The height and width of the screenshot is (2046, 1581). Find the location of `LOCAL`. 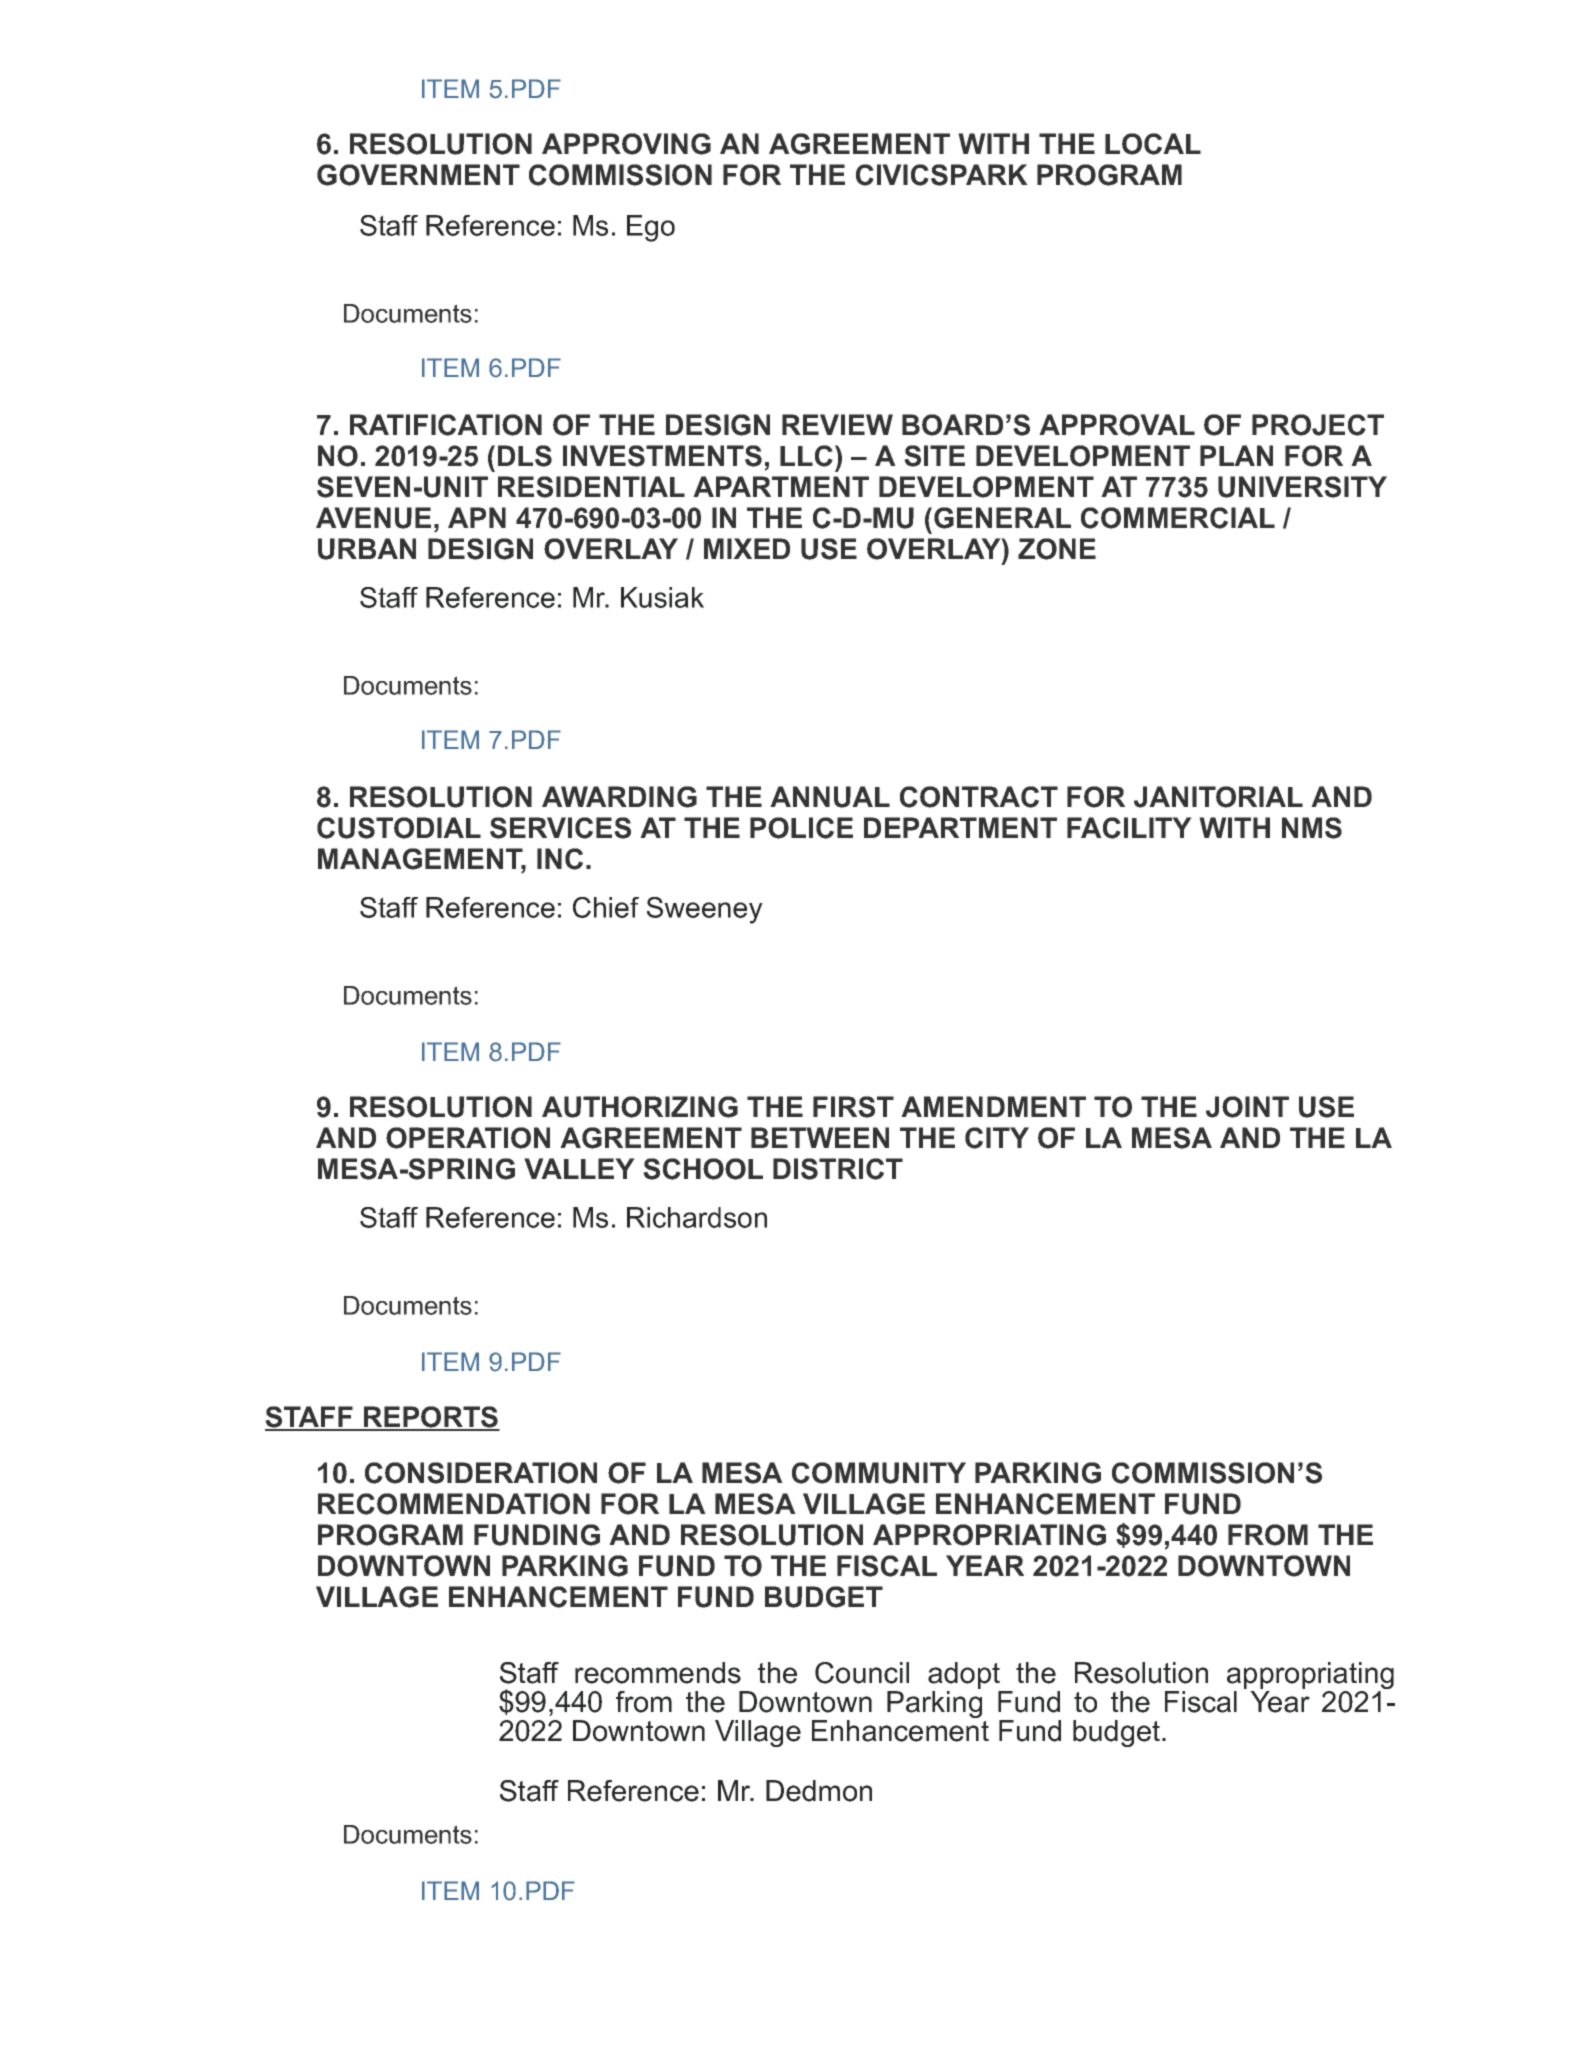

LOCAL is located at coordinates (1153, 144).
